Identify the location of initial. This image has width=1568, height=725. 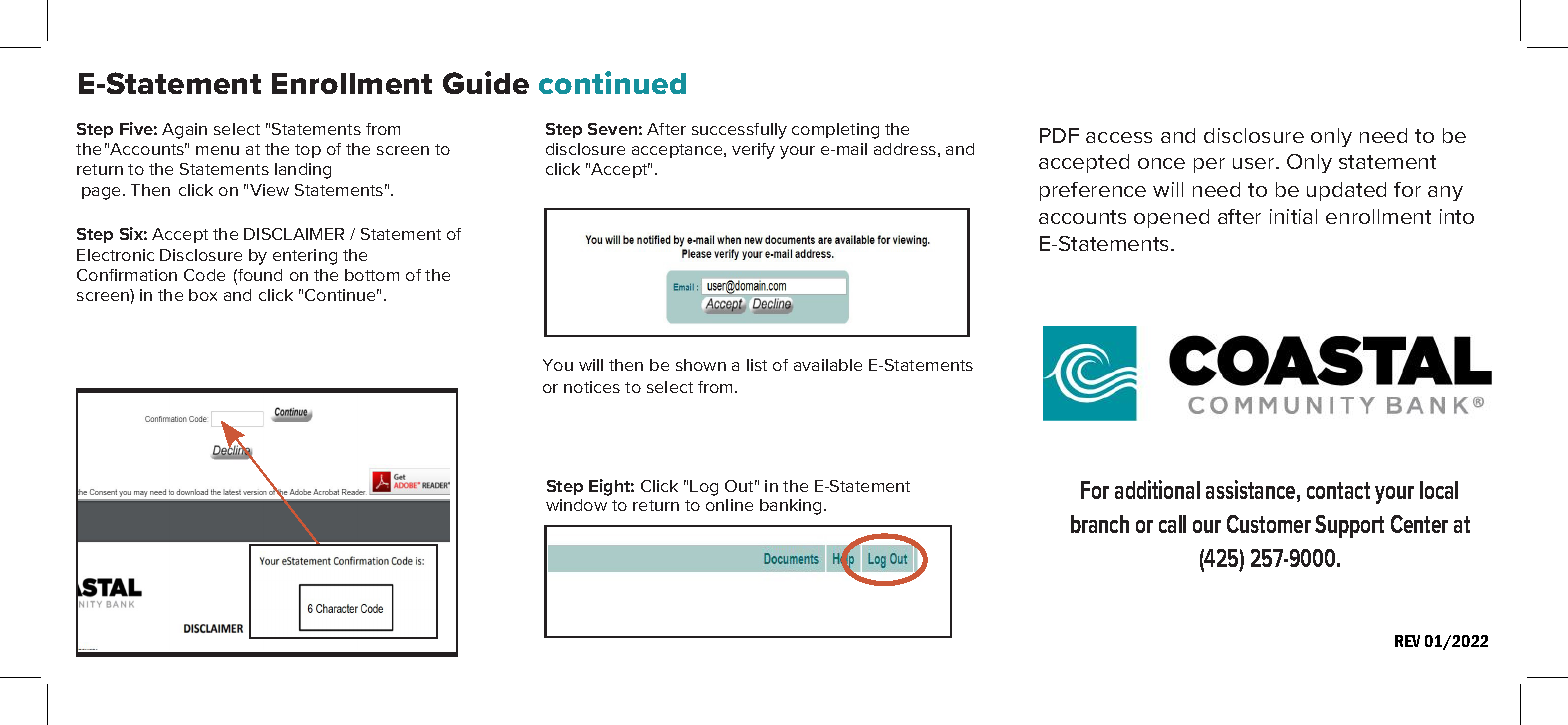
(1293, 216).
